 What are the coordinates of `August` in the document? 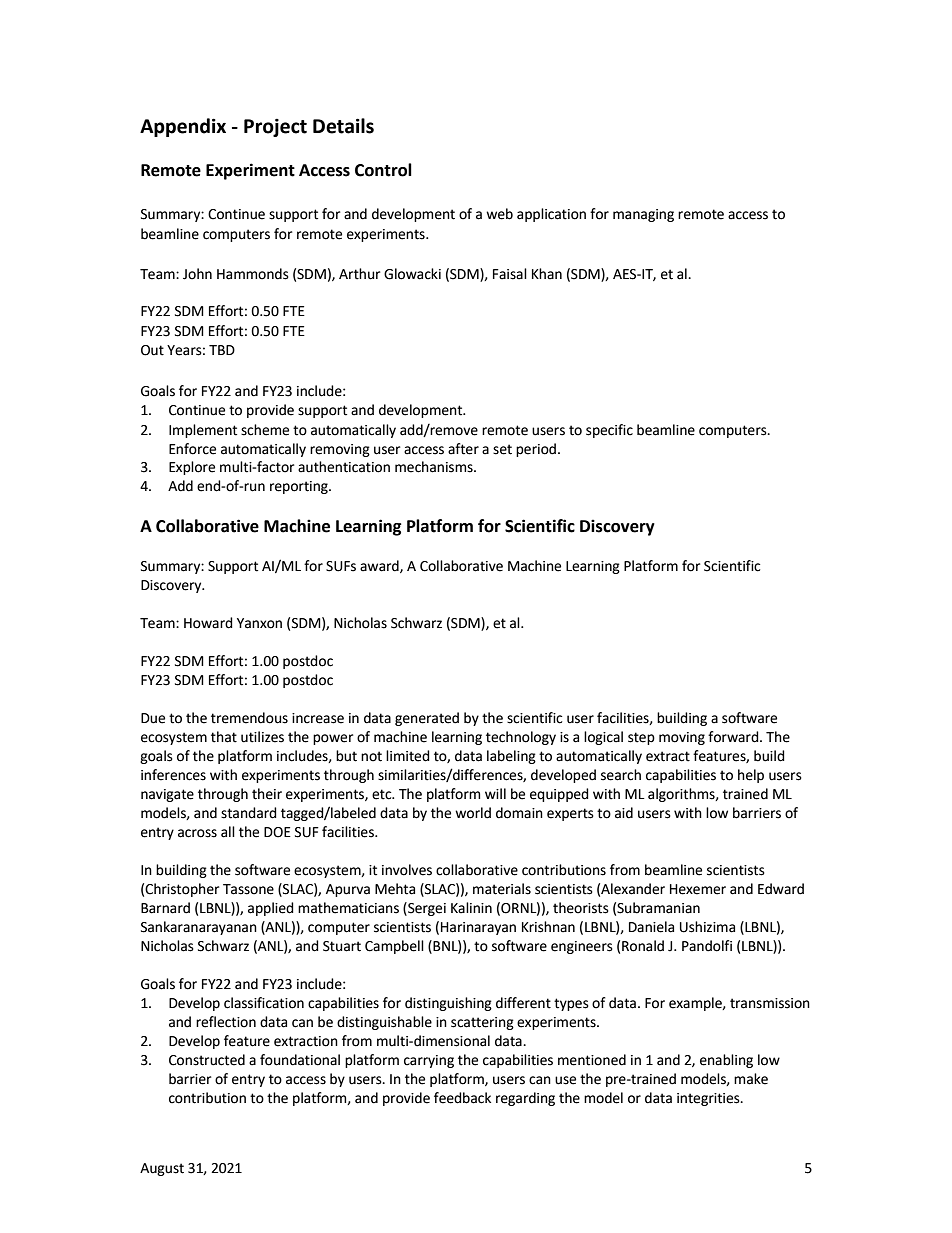 It's located at (162, 1169).
